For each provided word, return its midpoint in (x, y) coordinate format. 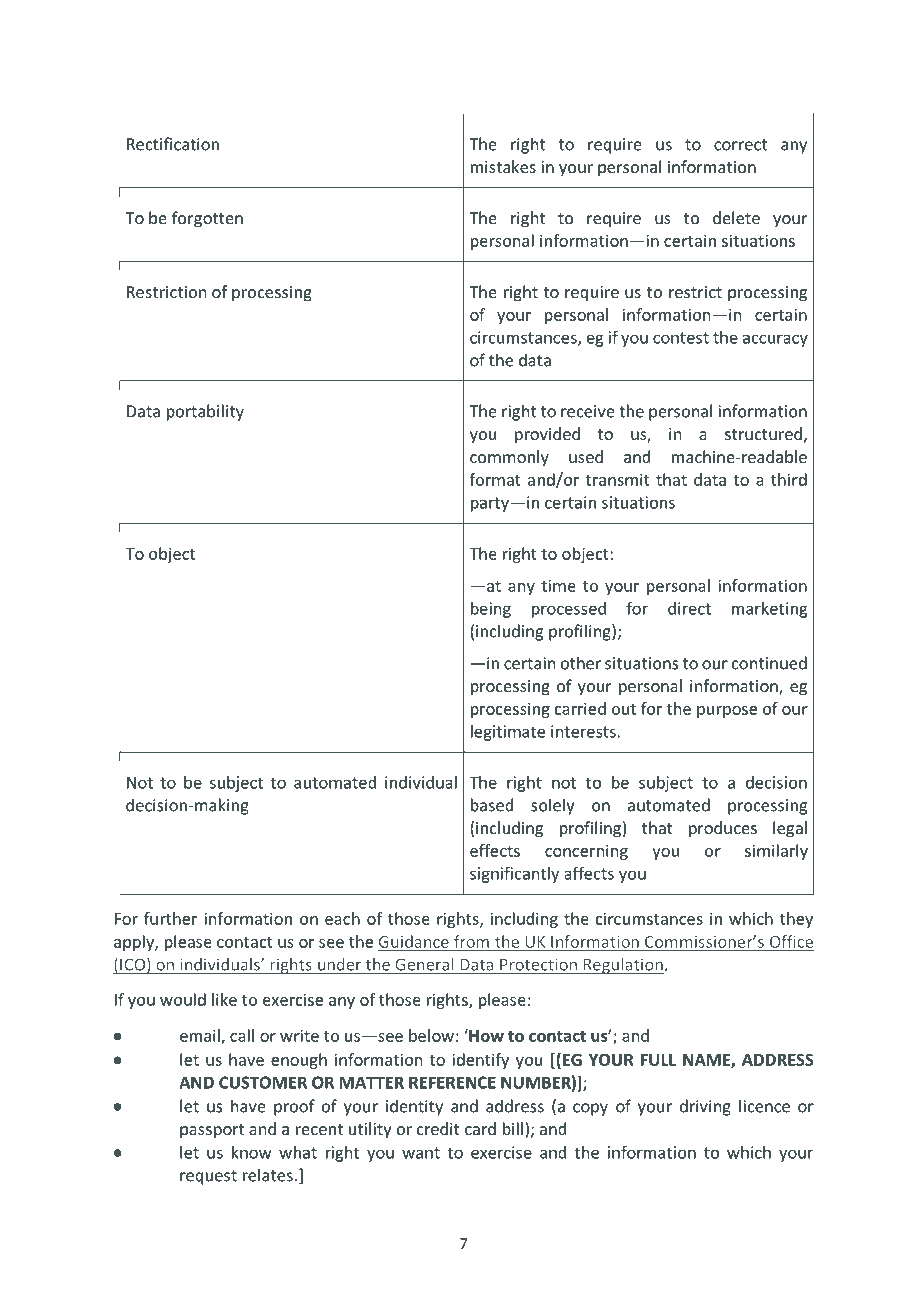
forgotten (207, 219)
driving (705, 1107)
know (252, 1152)
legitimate (508, 733)
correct (740, 145)
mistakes (503, 166)
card (480, 1128)
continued (769, 663)
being (491, 610)
